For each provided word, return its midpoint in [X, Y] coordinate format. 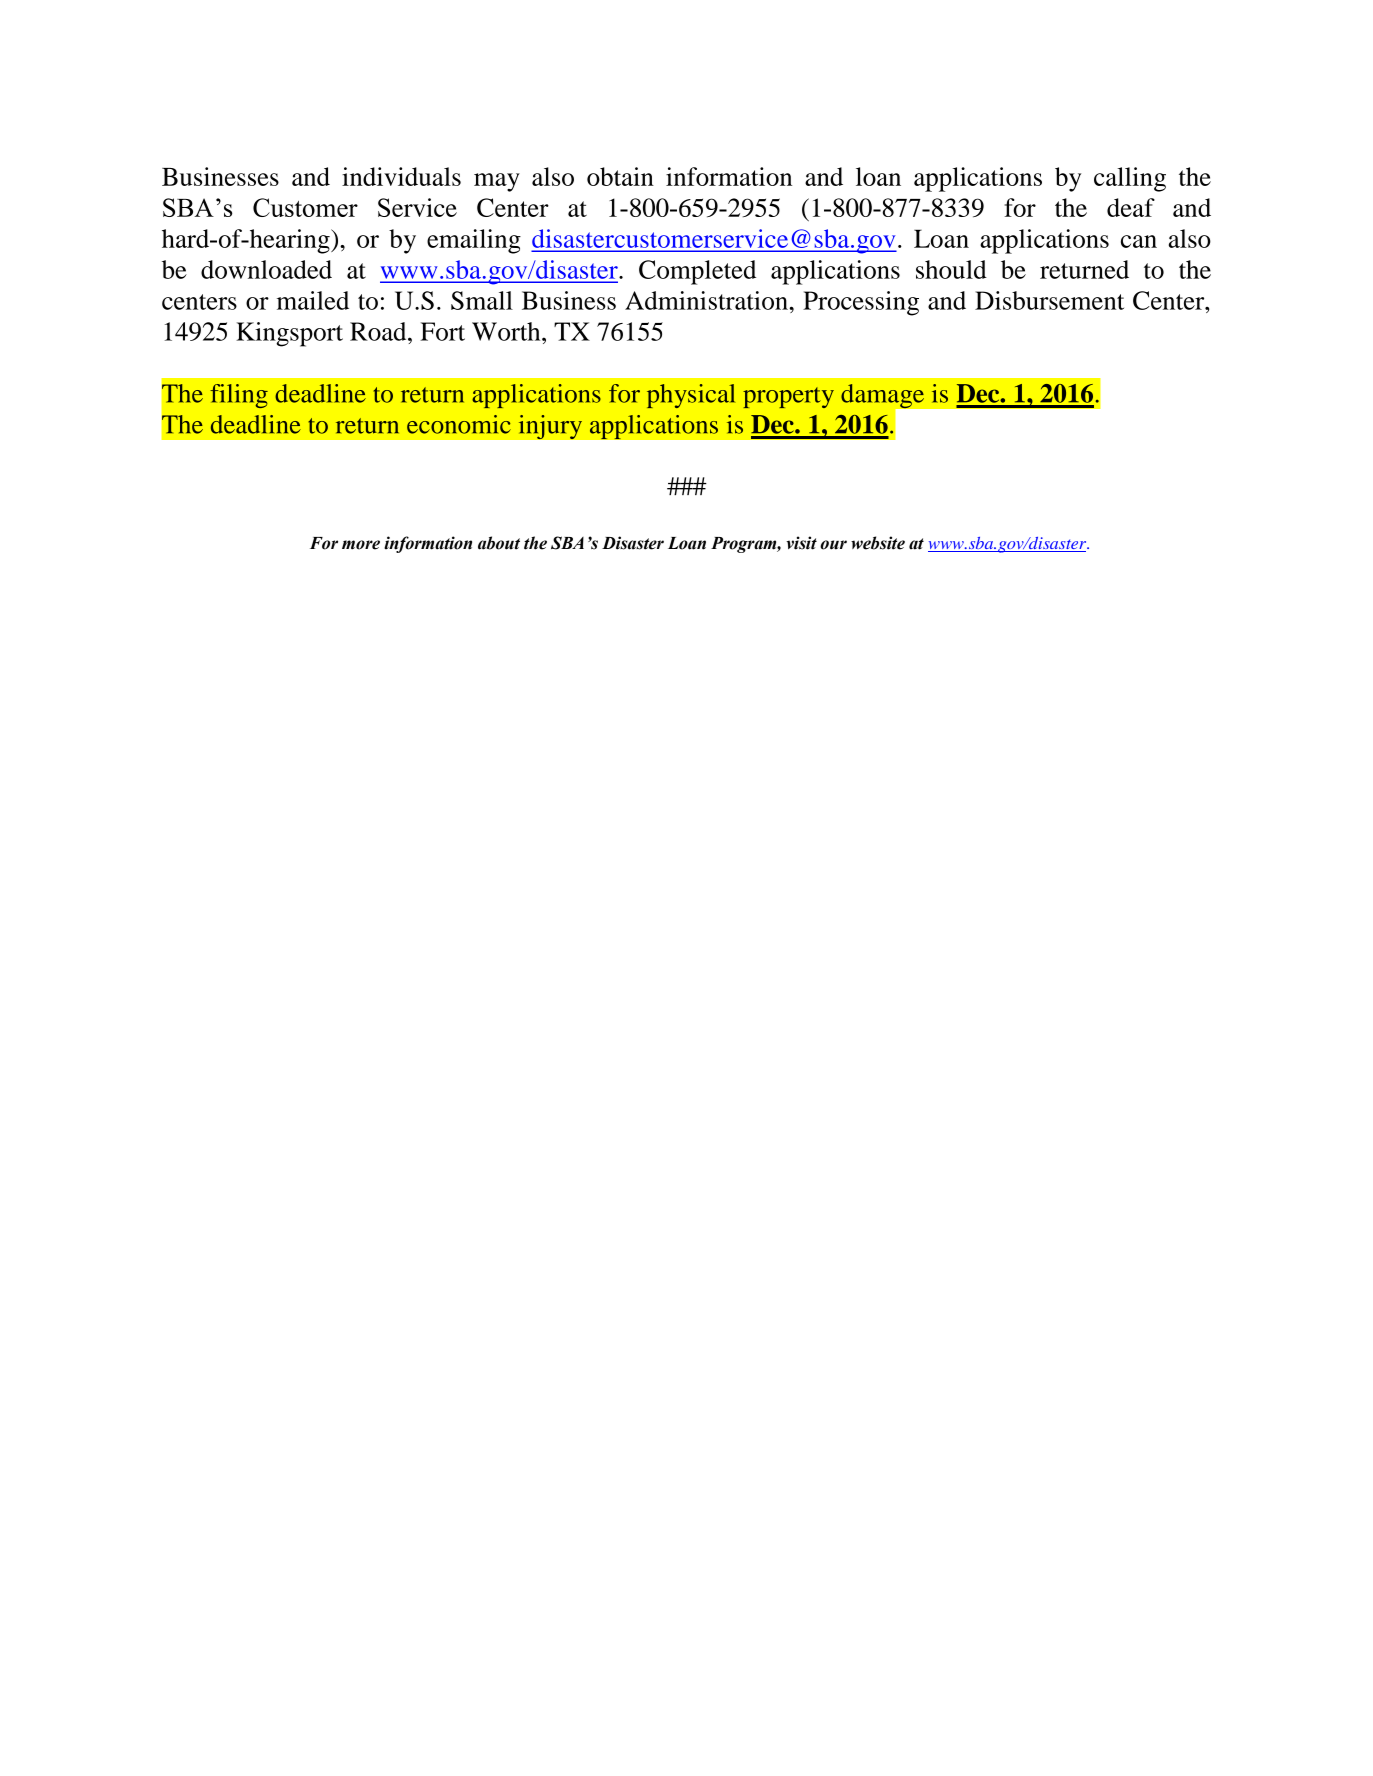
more [361, 545]
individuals [401, 176]
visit [801, 543]
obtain [620, 176]
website [878, 543]
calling [1130, 179]
